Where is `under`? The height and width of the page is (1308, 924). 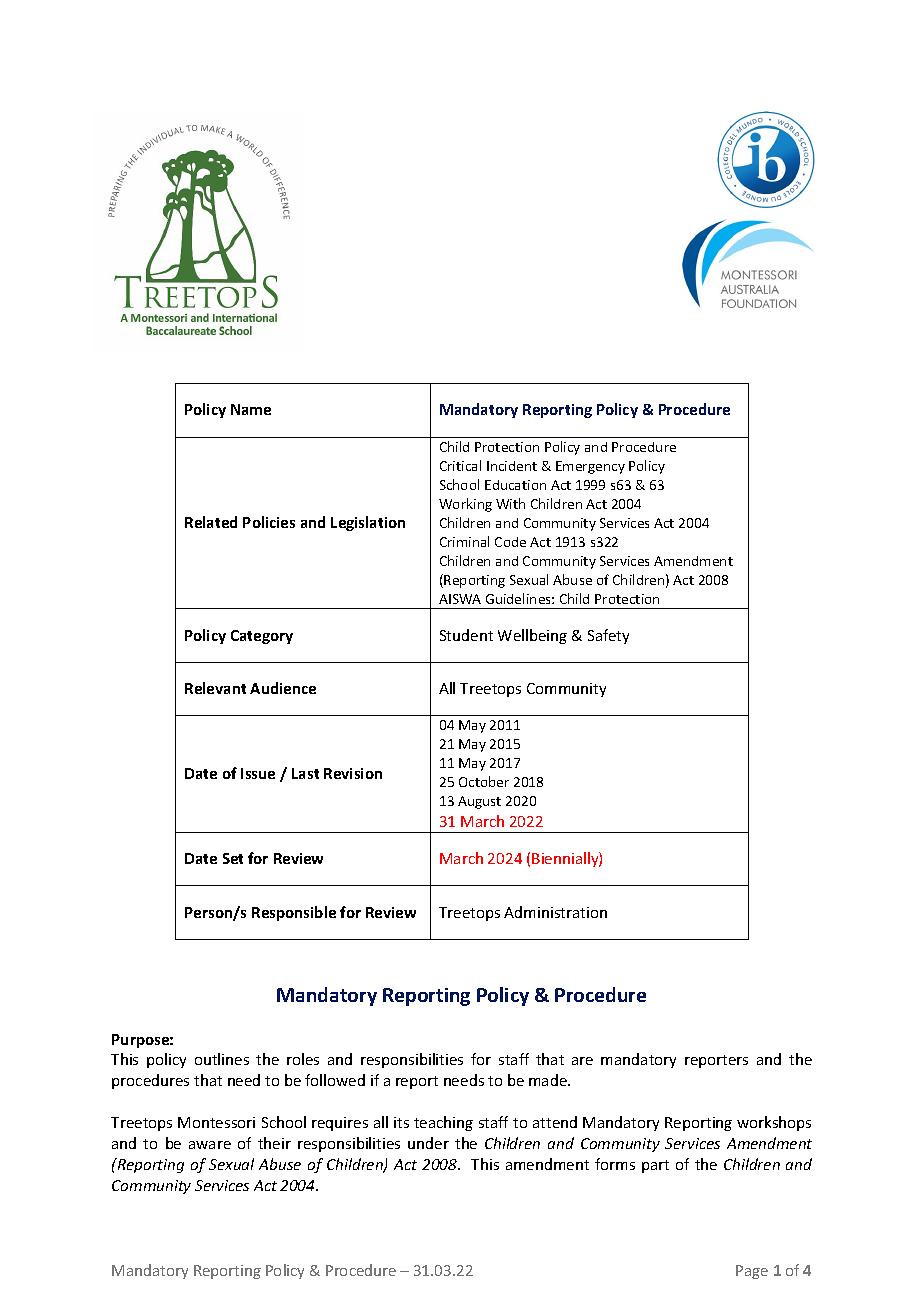
under is located at coordinates (428, 1143).
